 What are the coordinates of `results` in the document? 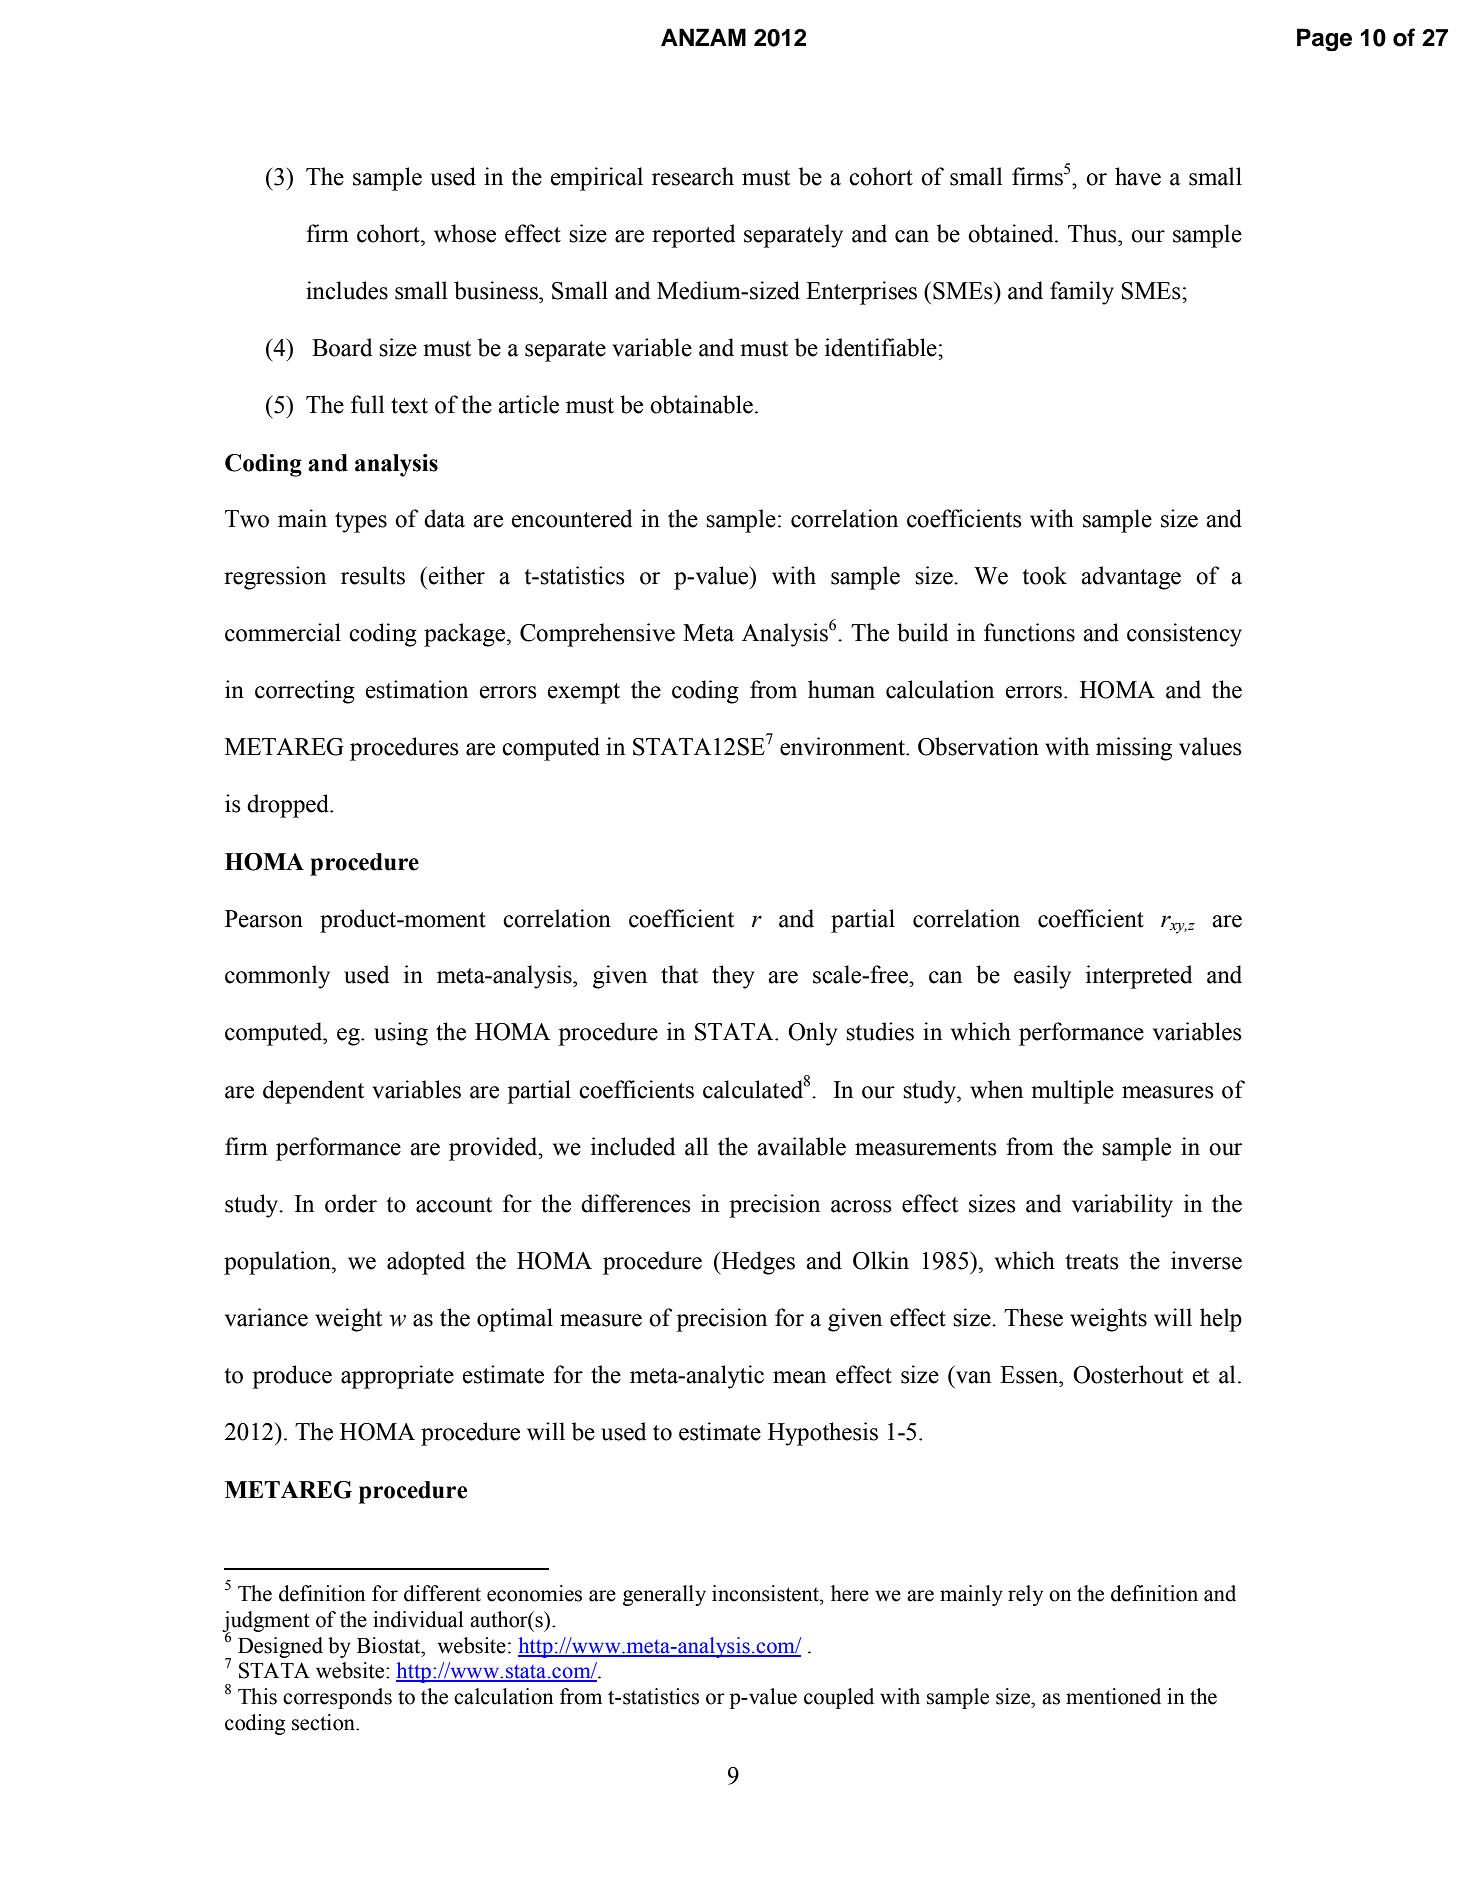 It's located at (373, 575).
